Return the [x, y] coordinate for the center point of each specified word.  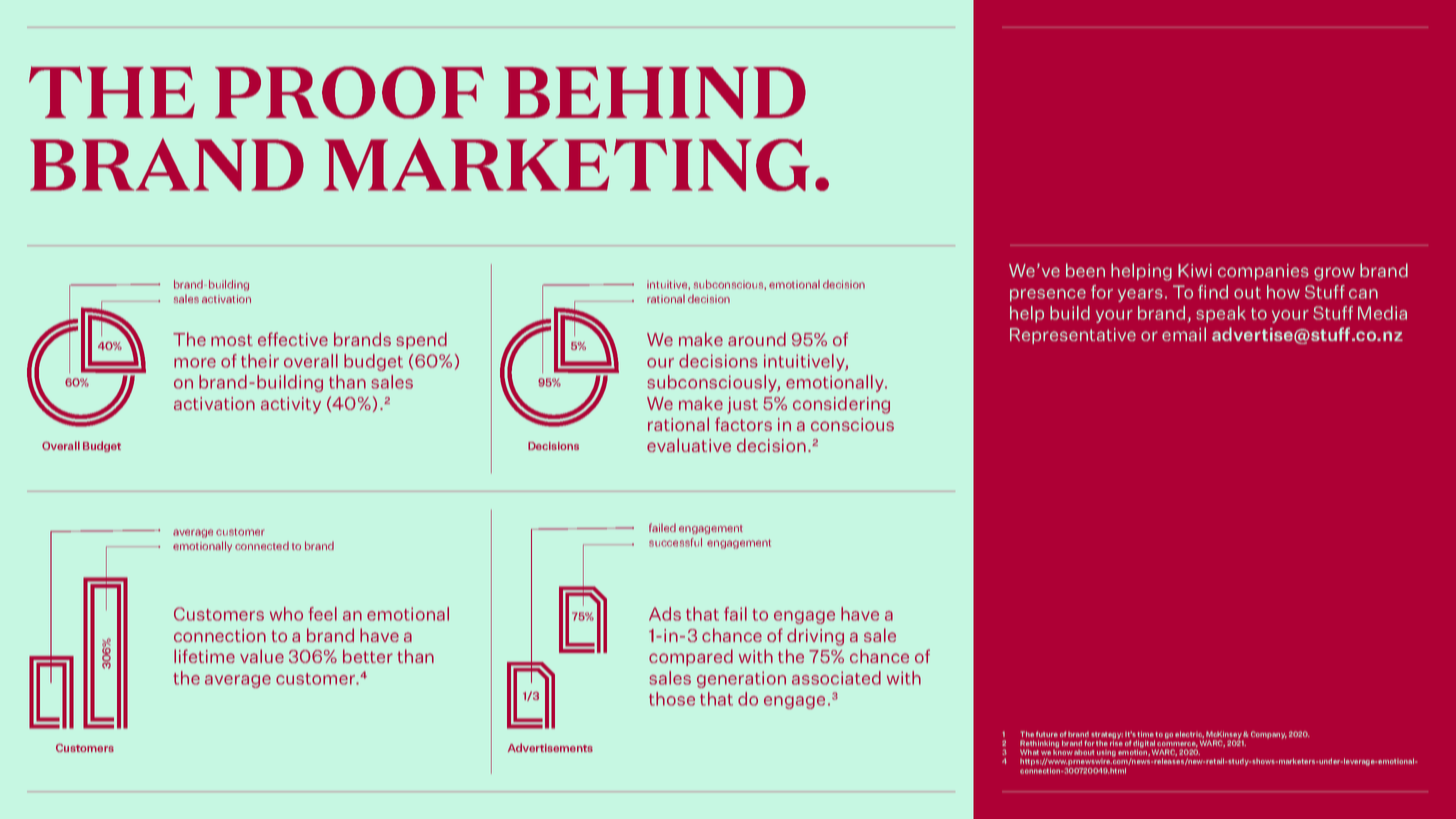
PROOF [349, 92]
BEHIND [655, 93]
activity [291, 405]
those [672, 699]
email [1184, 334]
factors [743, 424]
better [368, 656]
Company [1267, 735]
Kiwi [1195, 270]
